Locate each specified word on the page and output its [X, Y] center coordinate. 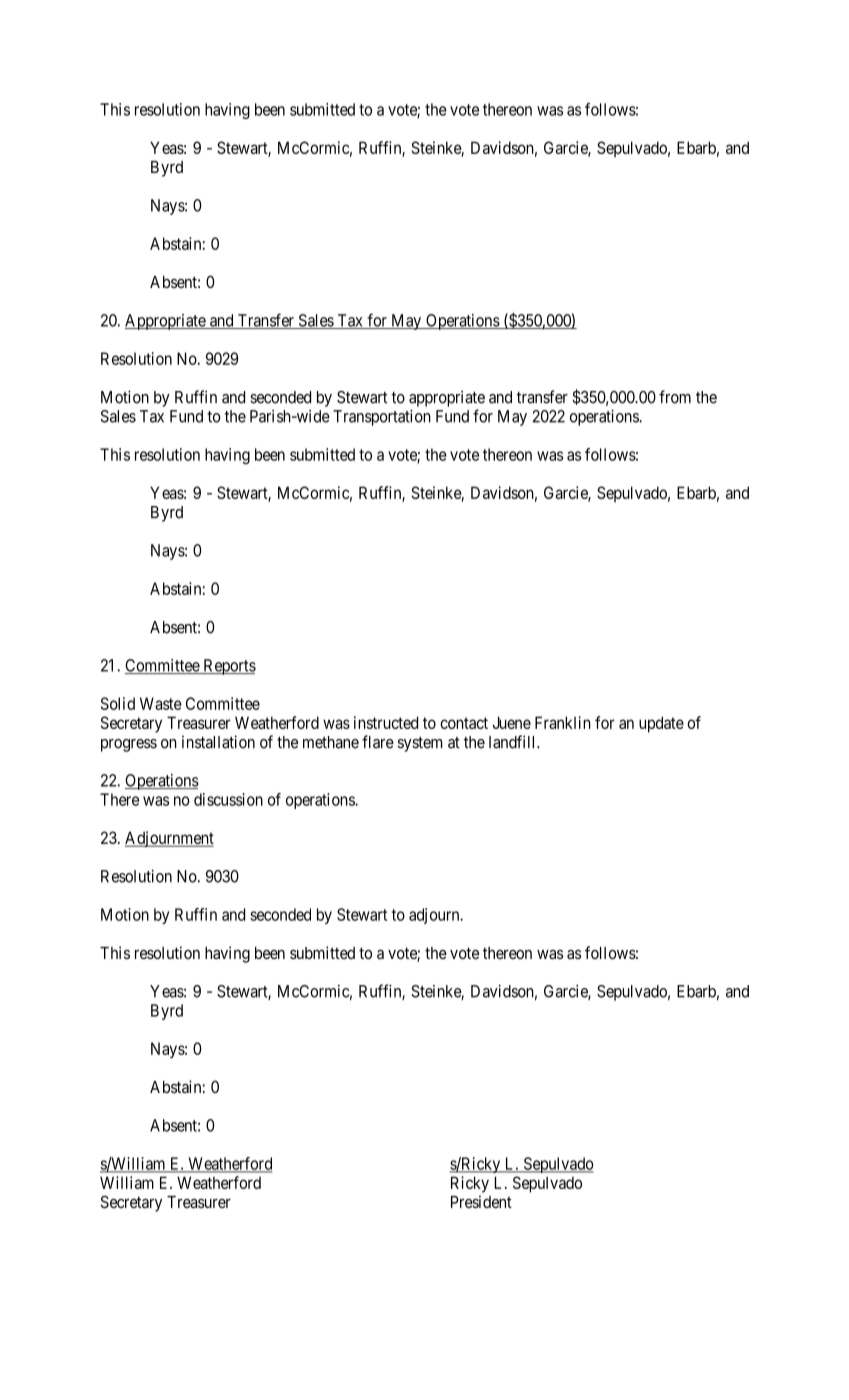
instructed [386, 722]
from [675, 397]
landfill [513, 742]
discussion [228, 799]
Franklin [563, 722]
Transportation [382, 417]
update [661, 724]
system [420, 744]
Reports [228, 667]
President [481, 1201]
